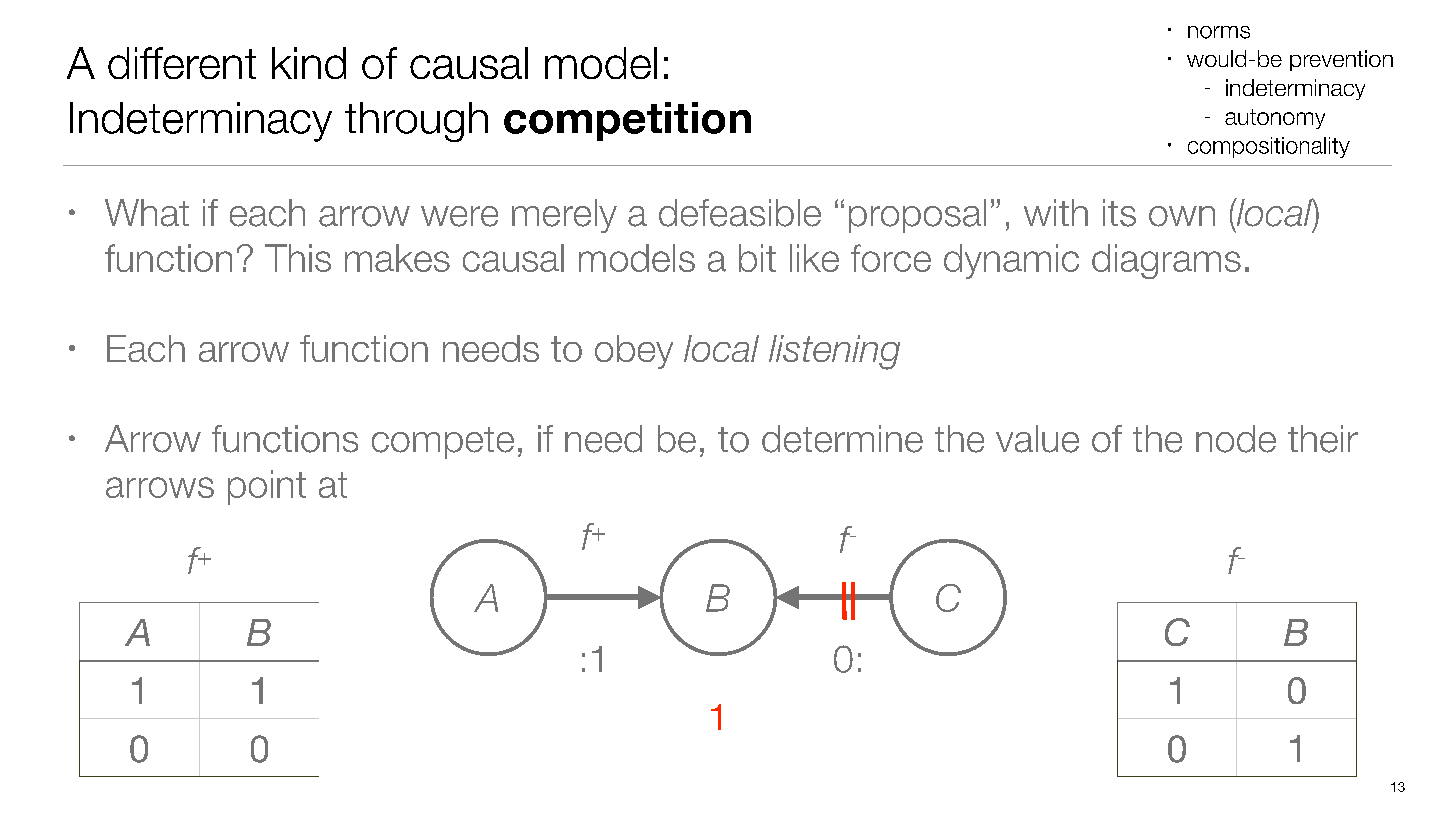  Describe the element at coordinates (1166, 261) in the page. I see `diagrams` at that location.
